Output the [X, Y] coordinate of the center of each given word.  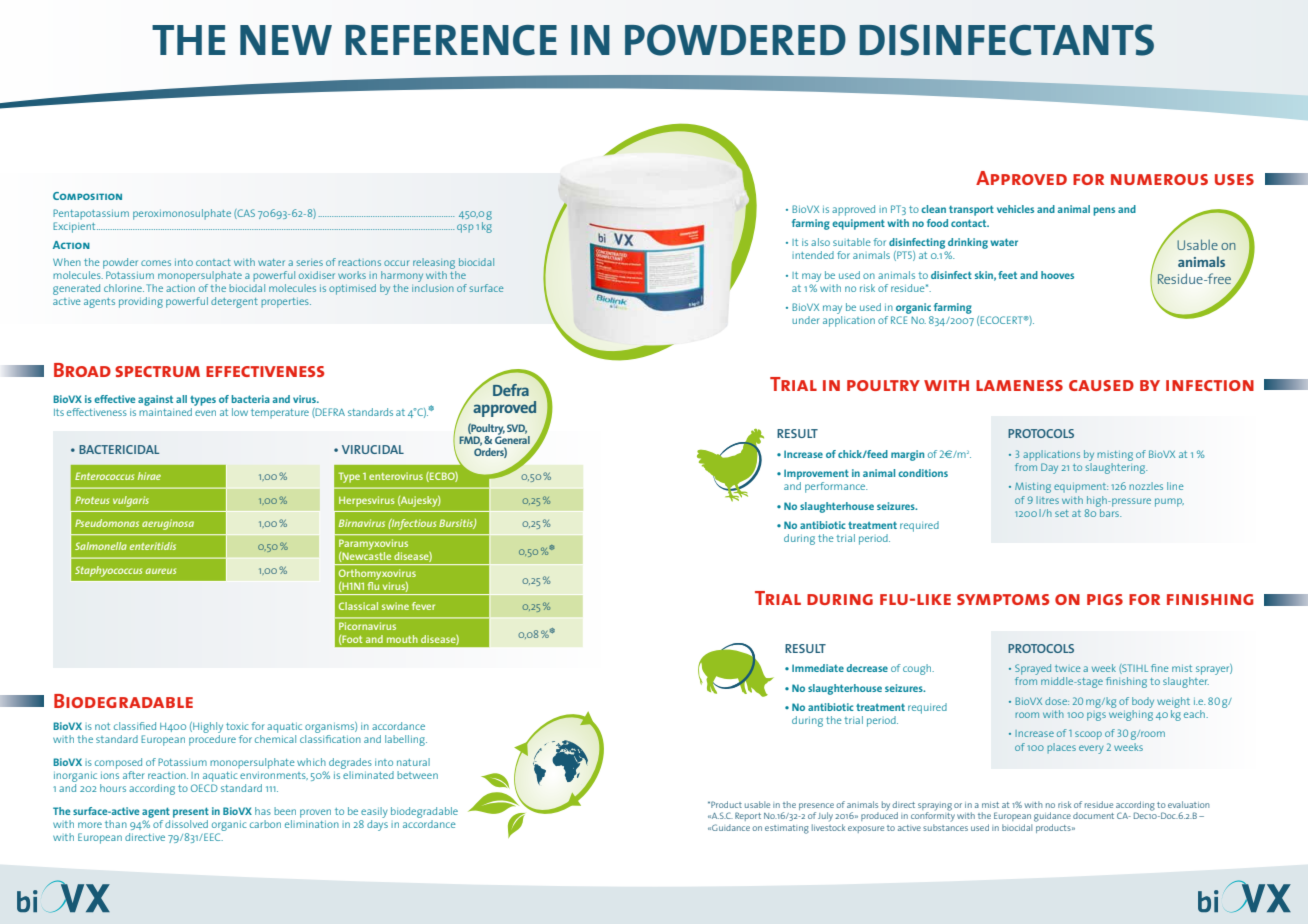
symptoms [1003, 599]
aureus [161, 571]
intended [813, 255]
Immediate [818, 668]
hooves [1057, 275]
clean [933, 209]
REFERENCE [451, 40]
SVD [517, 429]
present [191, 812]
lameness [1019, 385]
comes [156, 263]
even [205, 413]
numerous [1159, 179]
